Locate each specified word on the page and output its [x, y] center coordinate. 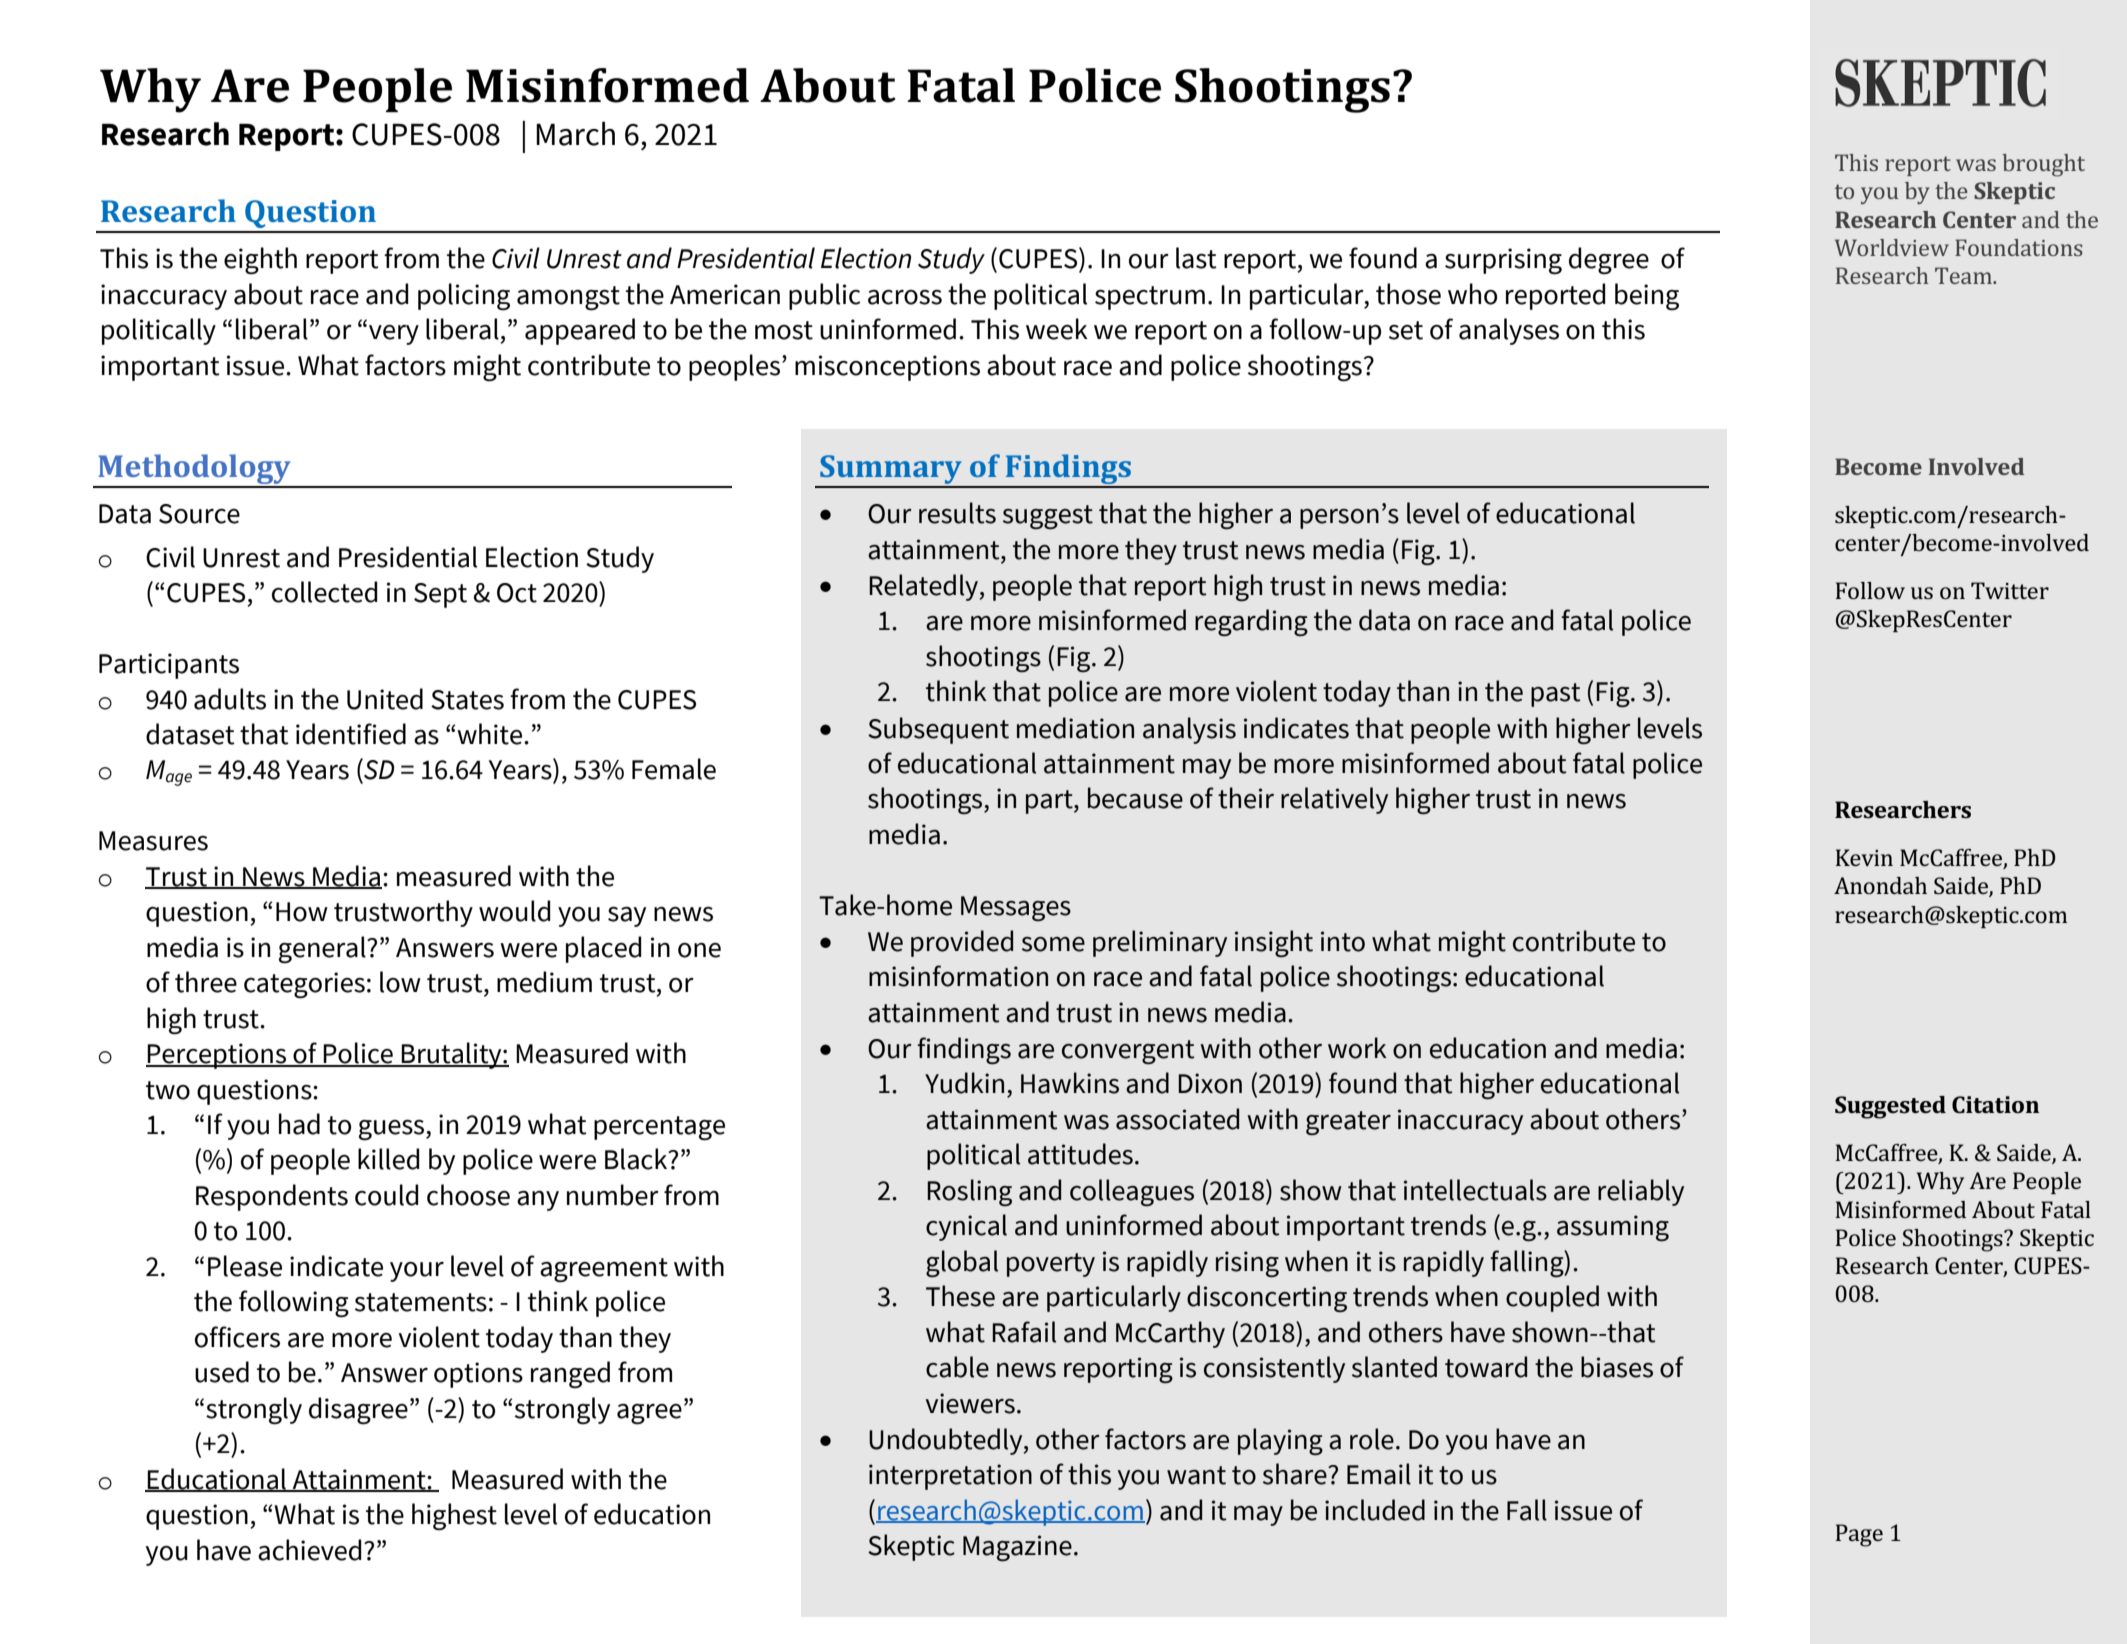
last [1196, 258]
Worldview [1892, 247]
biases [1617, 1367]
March [575, 133]
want [1196, 1475]
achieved [310, 1550]
